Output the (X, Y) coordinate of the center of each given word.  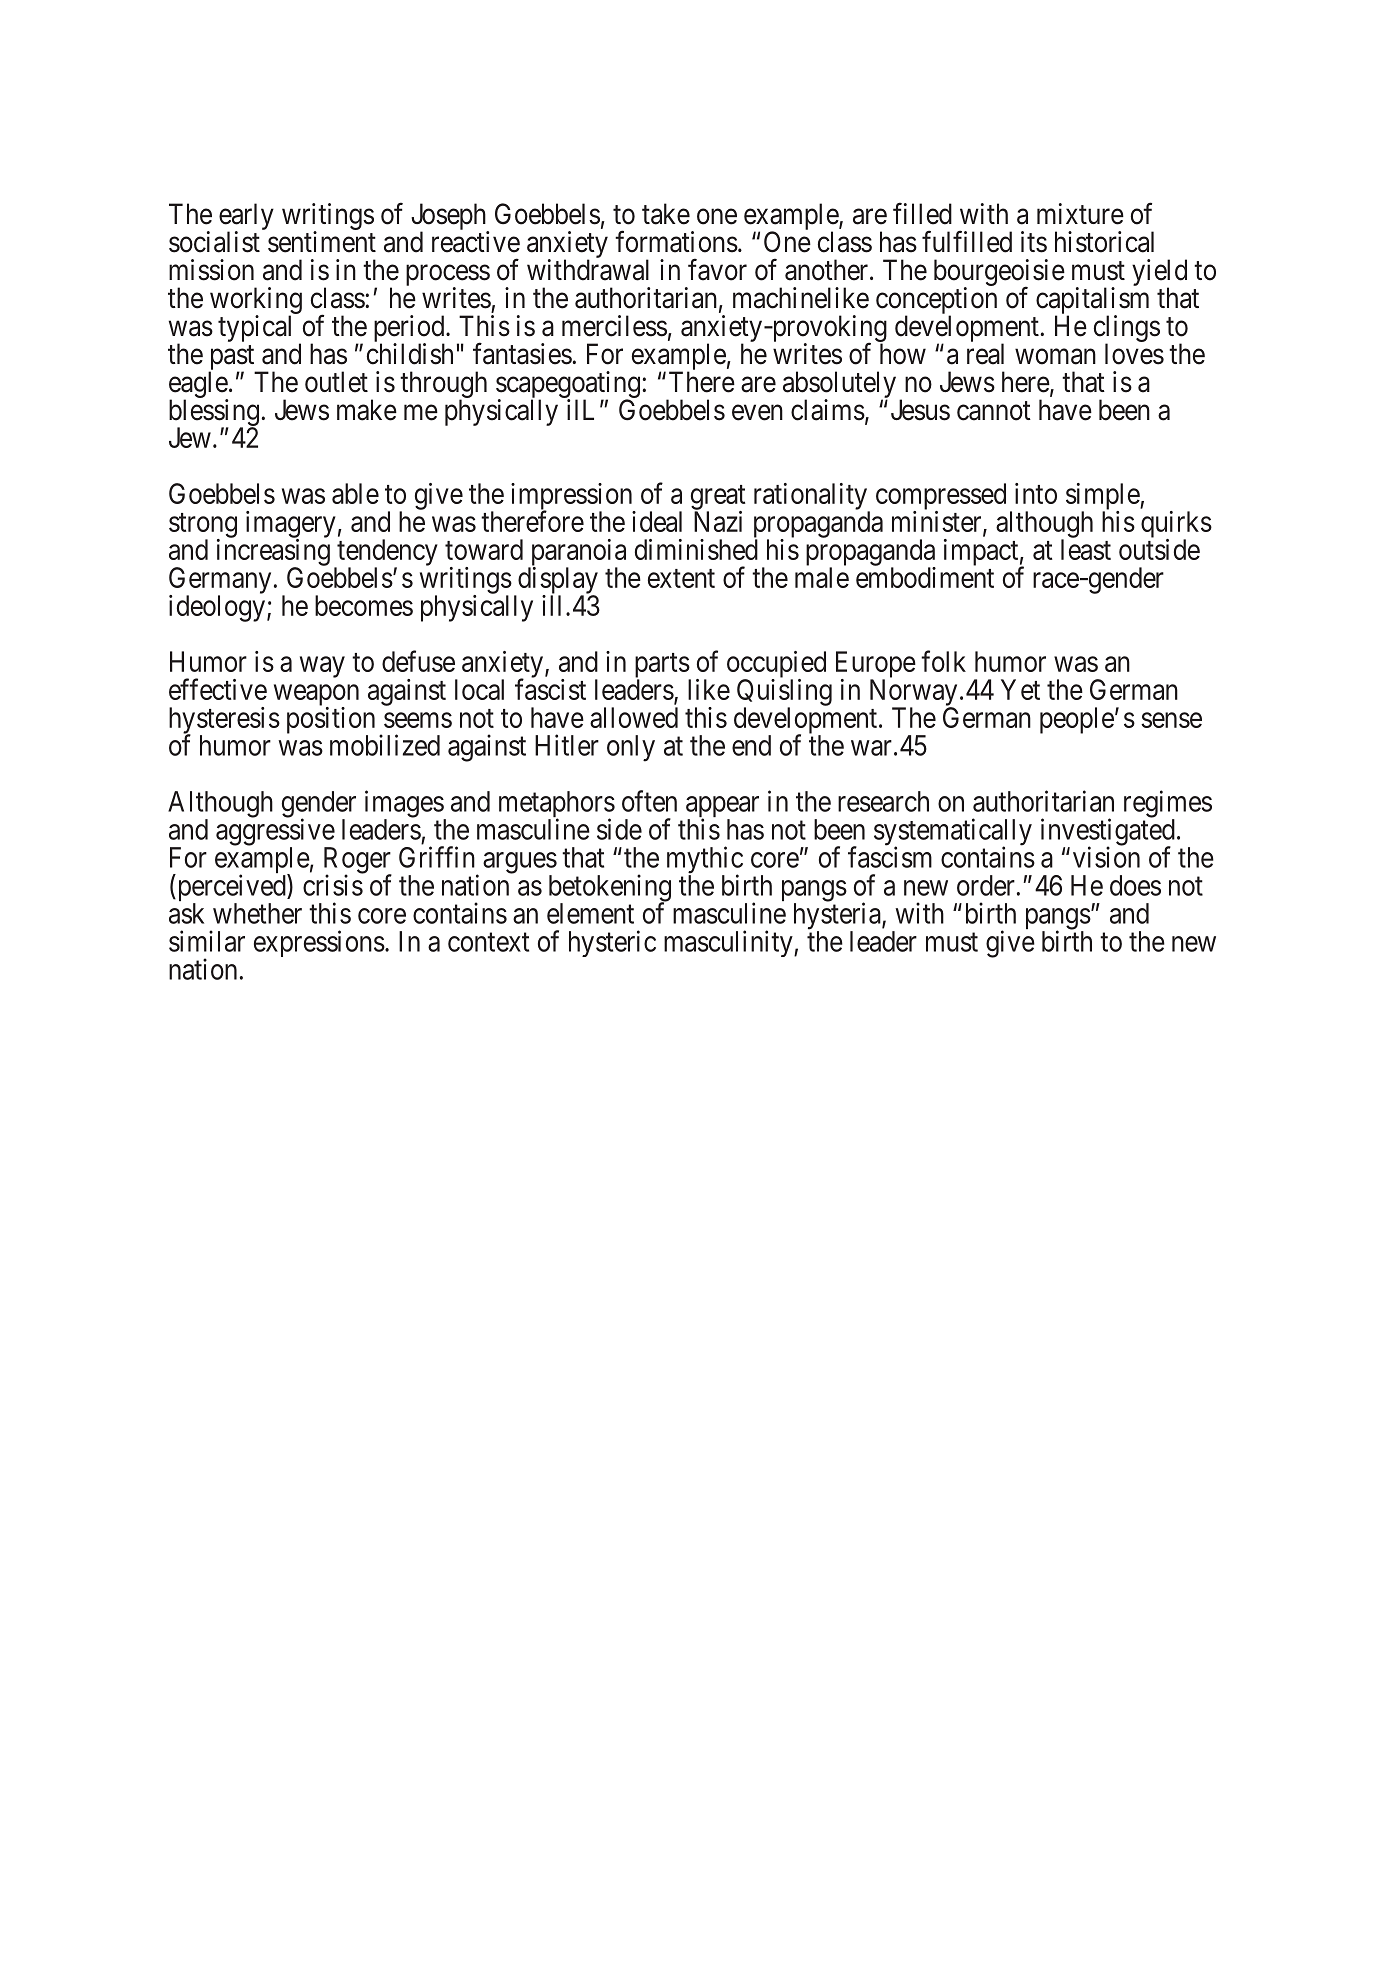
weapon (316, 696)
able (355, 493)
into (1036, 493)
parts (662, 666)
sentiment (322, 242)
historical (1104, 242)
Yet (1020, 689)
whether (257, 913)
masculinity (729, 943)
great (718, 498)
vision (1106, 857)
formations (676, 241)
